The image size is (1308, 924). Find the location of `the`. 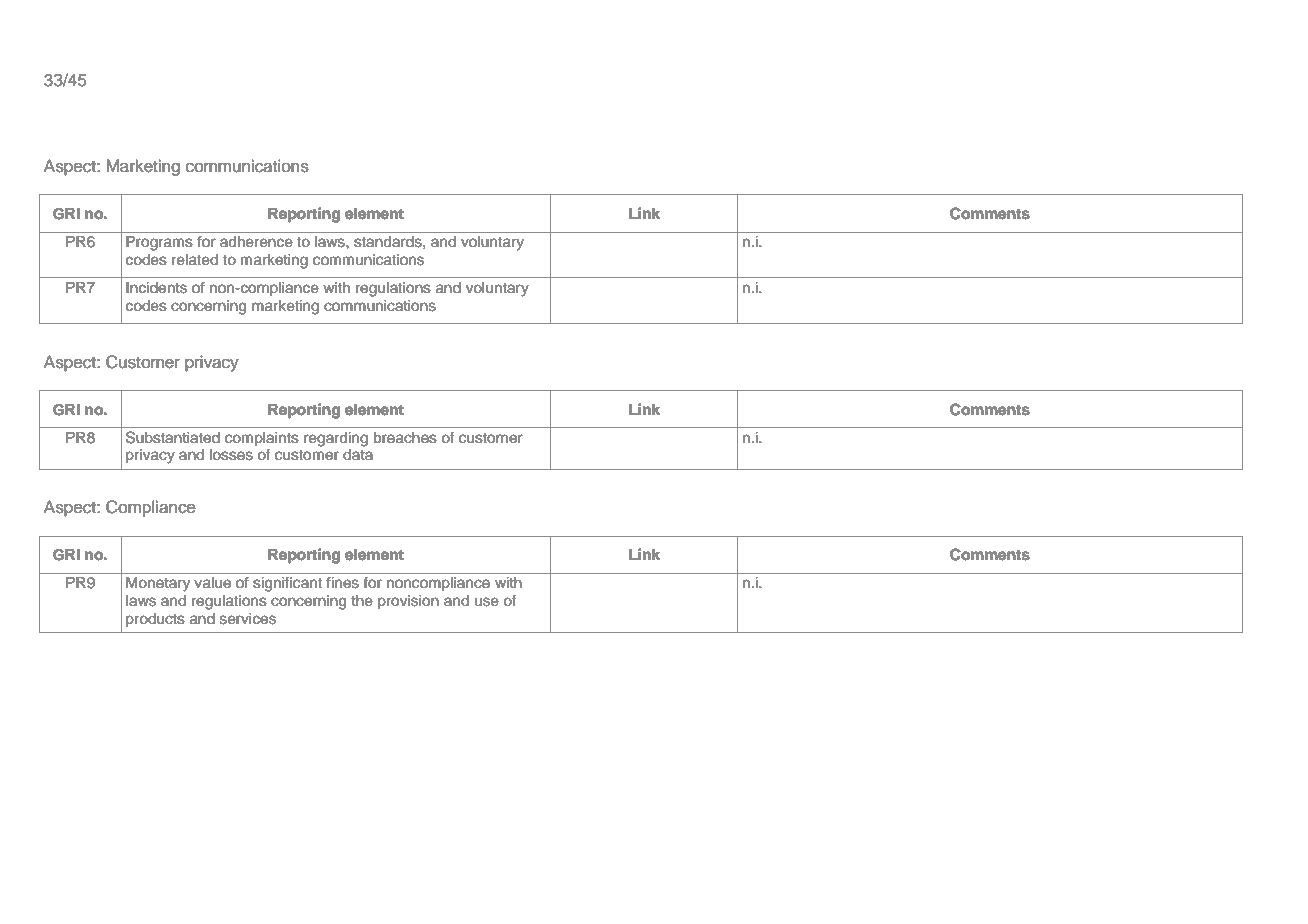

the is located at coordinates (362, 601).
